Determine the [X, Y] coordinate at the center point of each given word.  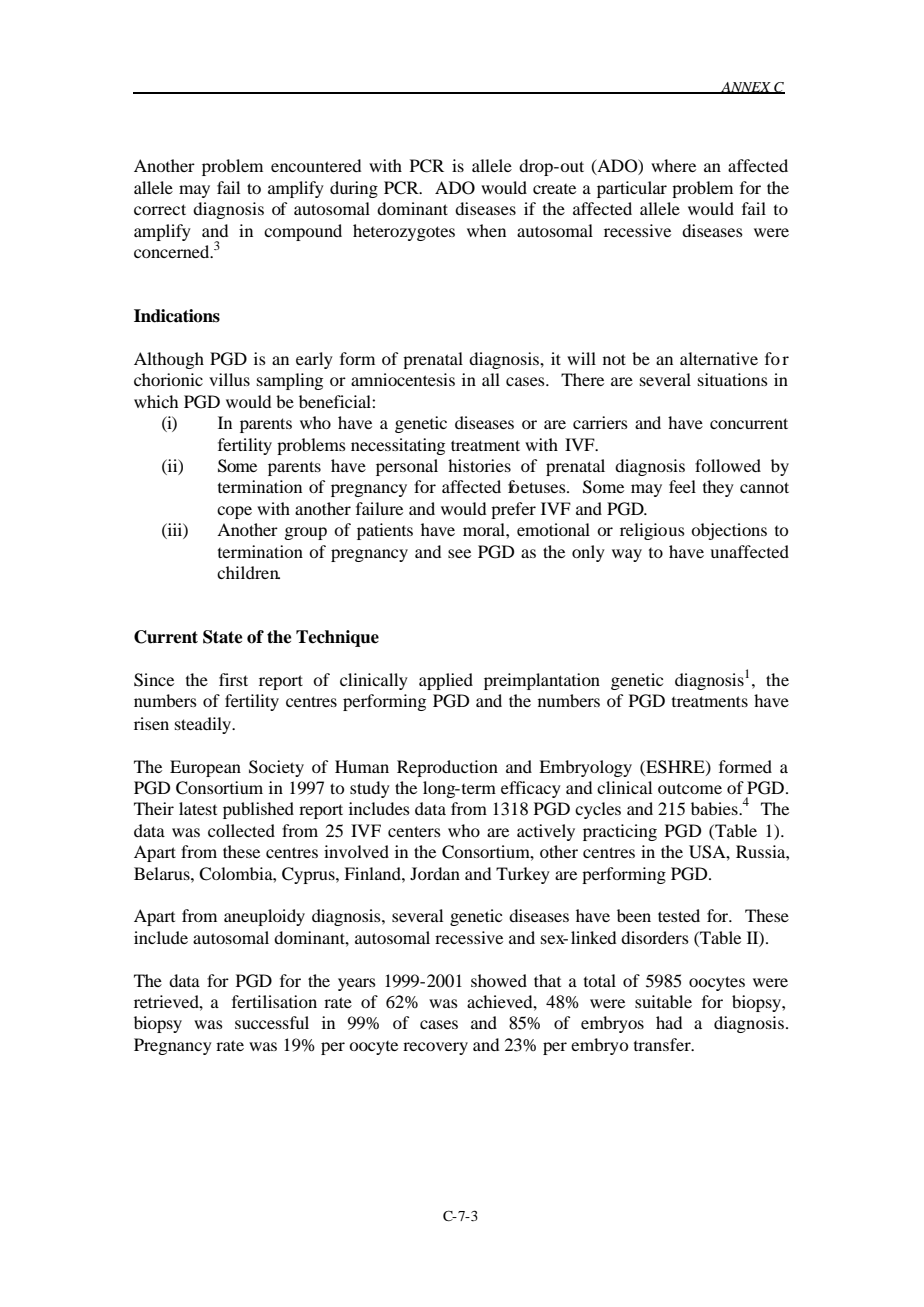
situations [733, 379]
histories [479, 465]
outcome [690, 789]
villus [229, 379]
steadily [204, 725]
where [673, 165]
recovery [435, 1048]
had [669, 1022]
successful [272, 1022]
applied [446, 681]
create [554, 189]
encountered [316, 165]
